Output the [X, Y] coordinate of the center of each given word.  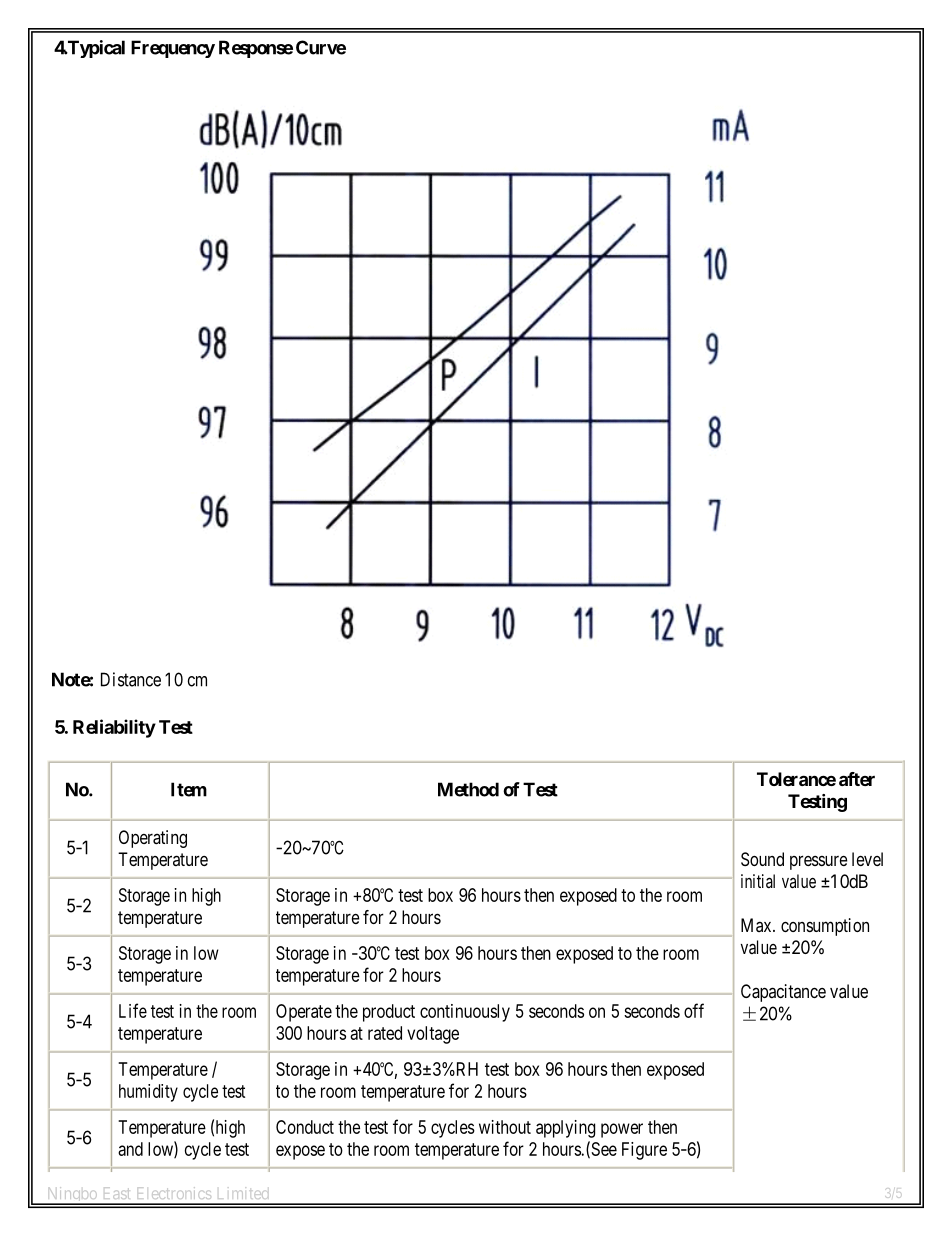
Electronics [174, 1193]
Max [757, 925]
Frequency [173, 49]
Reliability [114, 728]
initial [758, 881]
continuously [465, 1013]
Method [468, 789]
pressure [818, 862]
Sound [762, 859]
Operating [153, 839]
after [857, 779]
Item [189, 789]
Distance [131, 679]
